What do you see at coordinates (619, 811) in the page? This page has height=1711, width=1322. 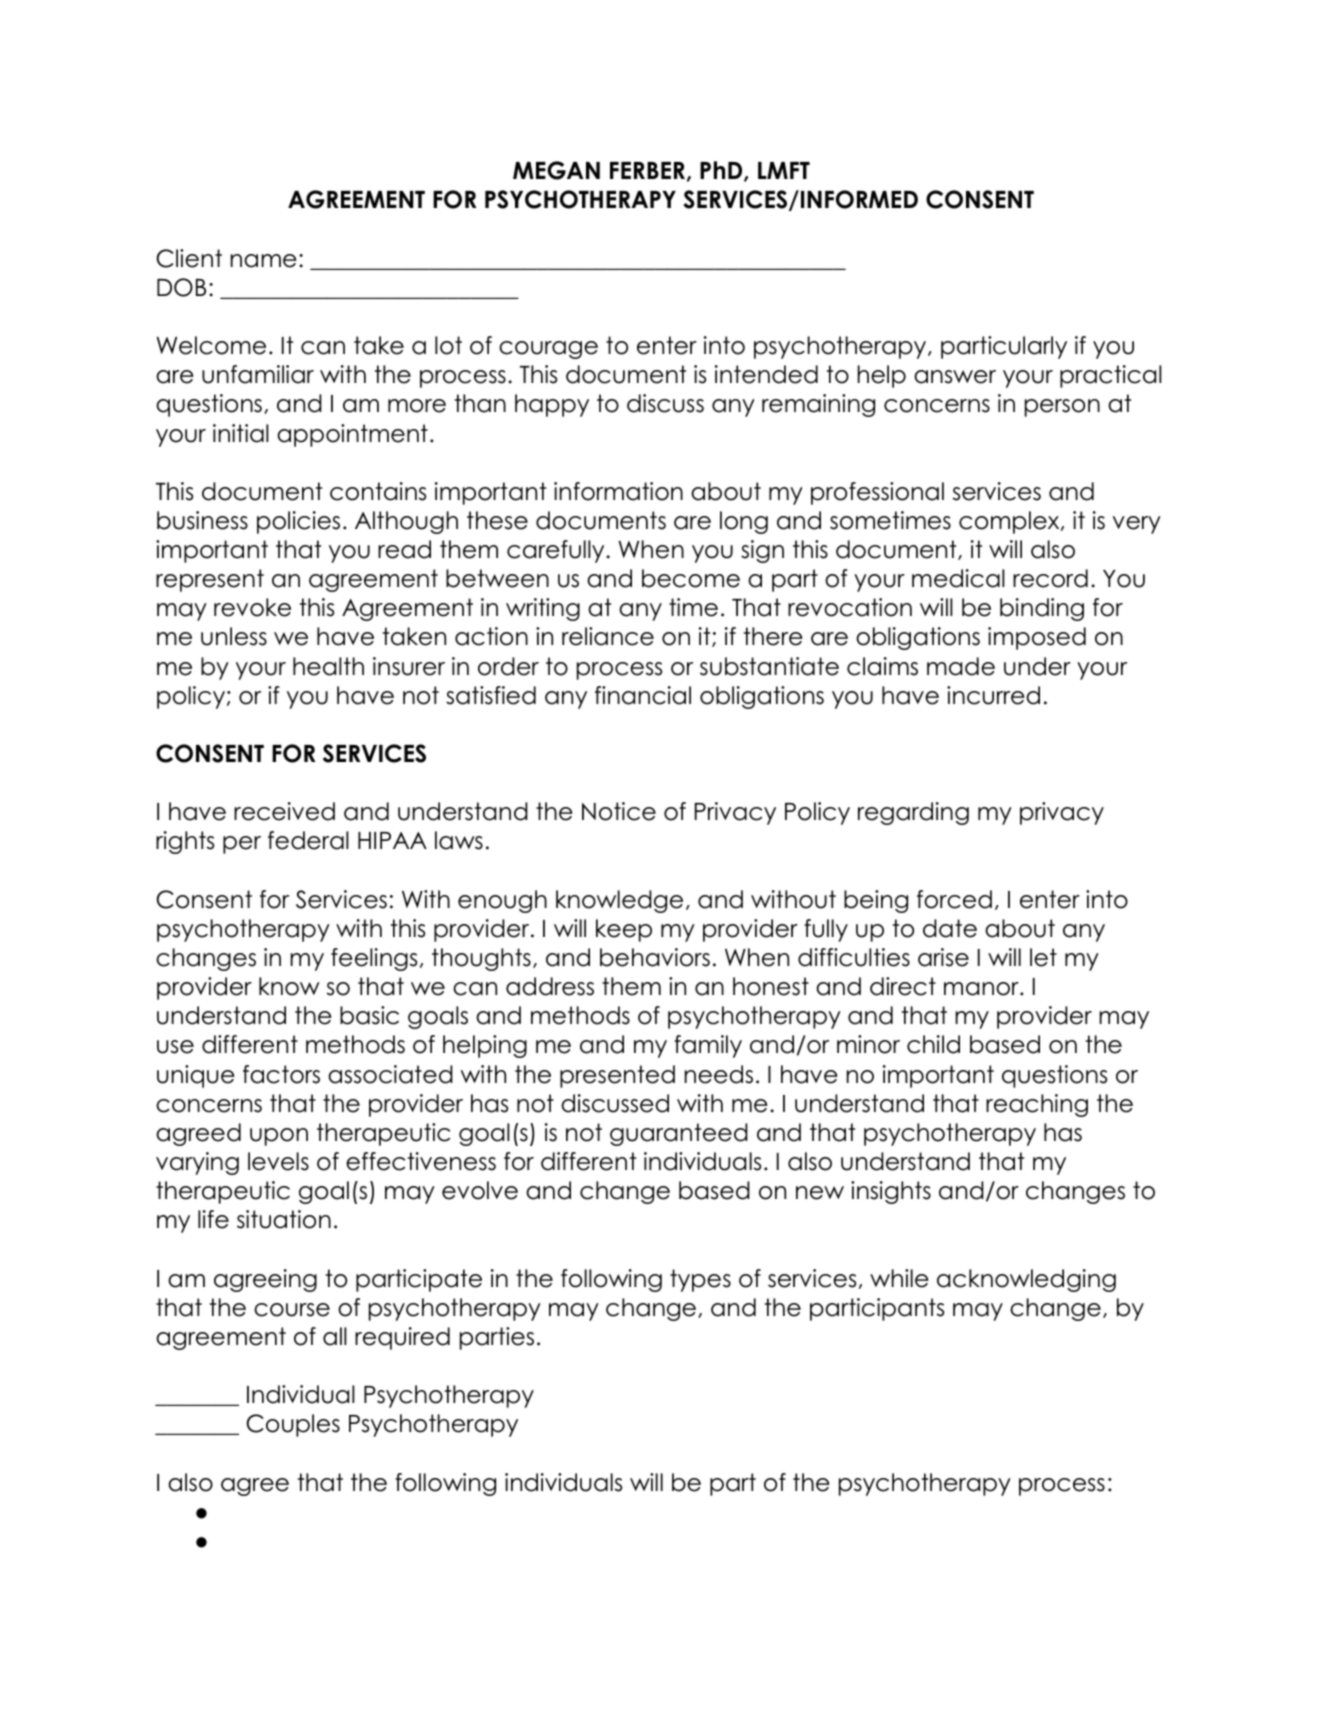 I see `Notice` at bounding box center [619, 811].
